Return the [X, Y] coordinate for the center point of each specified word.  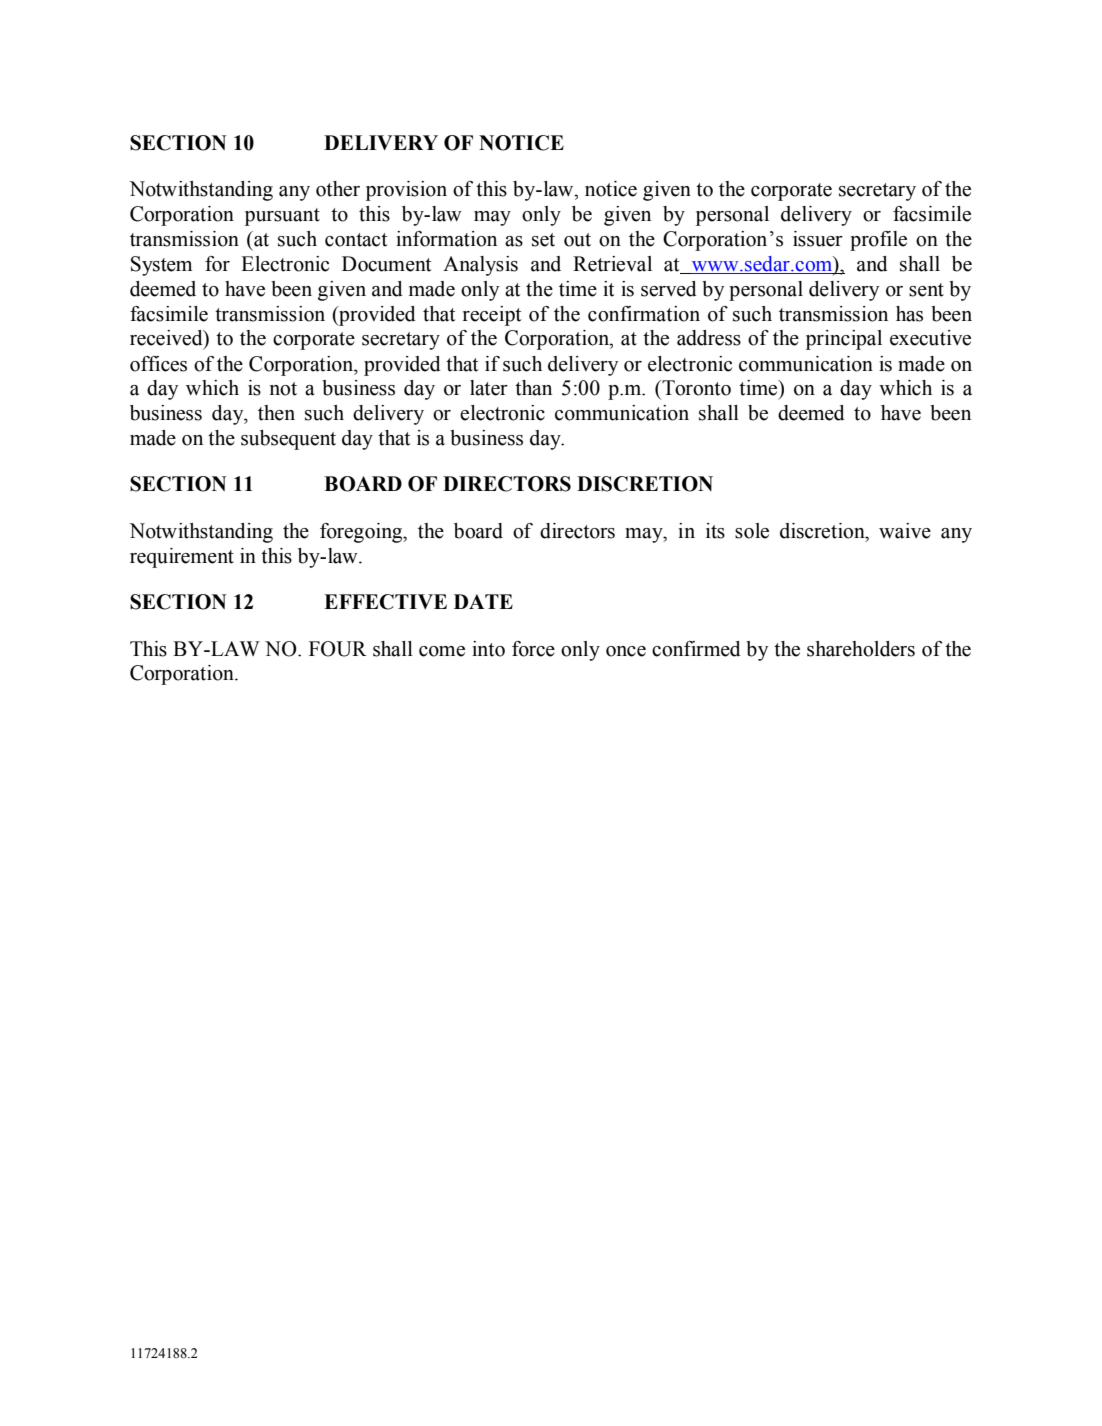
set [543, 240]
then [276, 413]
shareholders [861, 649]
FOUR [338, 649]
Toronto [695, 388]
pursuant [282, 217]
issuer [818, 239]
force [533, 649]
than [533, 388]
